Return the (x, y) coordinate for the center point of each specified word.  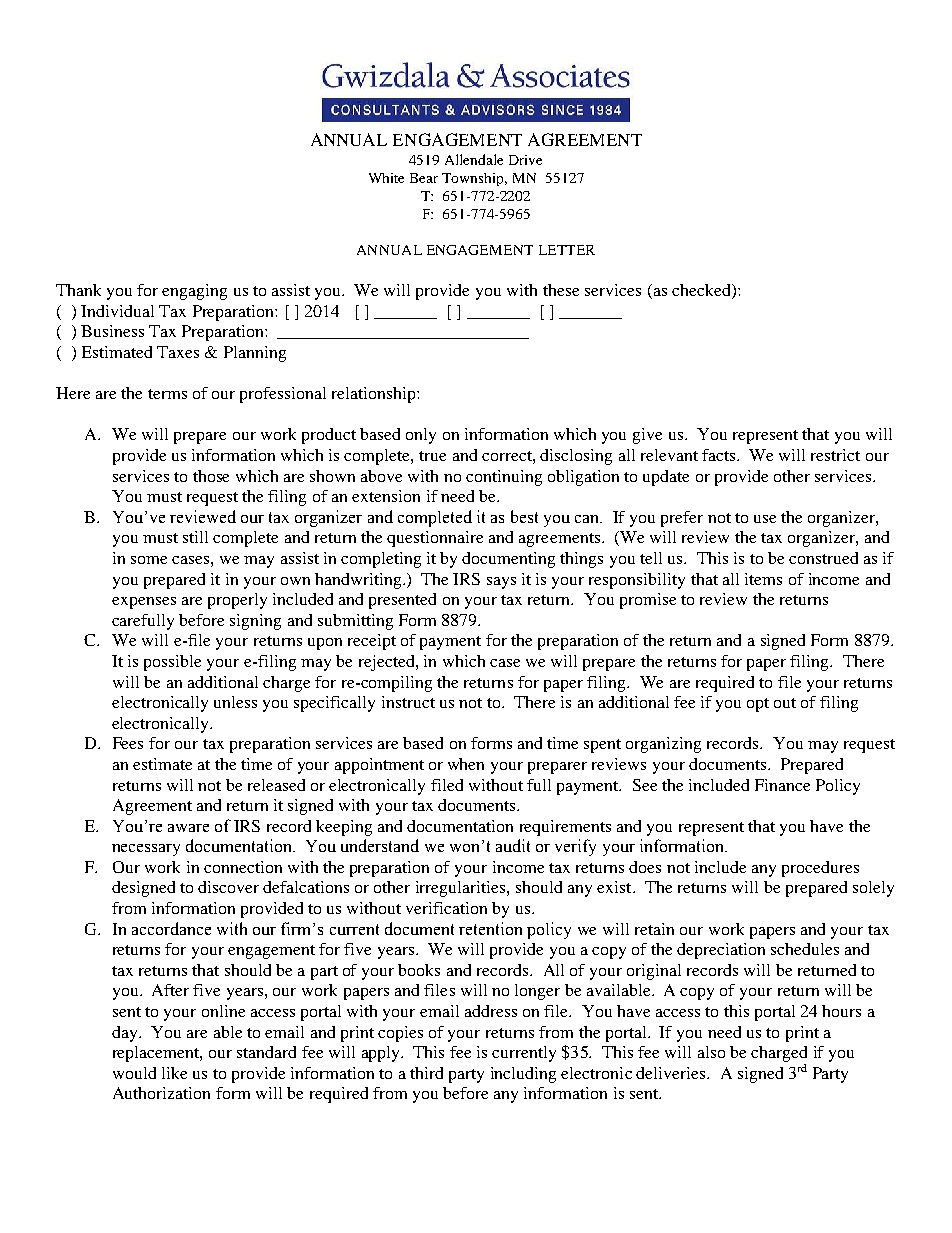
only (421, 436)
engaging (194, 292)
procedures (820, 869)
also (711, 1052)
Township (474, 179)
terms (167, 394)
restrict (835, 455)
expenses (144, 603)
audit (513, 845)
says (501, 583)
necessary (146, 850)
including (523, 1075)
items (763, 579)
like (174, 1073)
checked (702, 291)
